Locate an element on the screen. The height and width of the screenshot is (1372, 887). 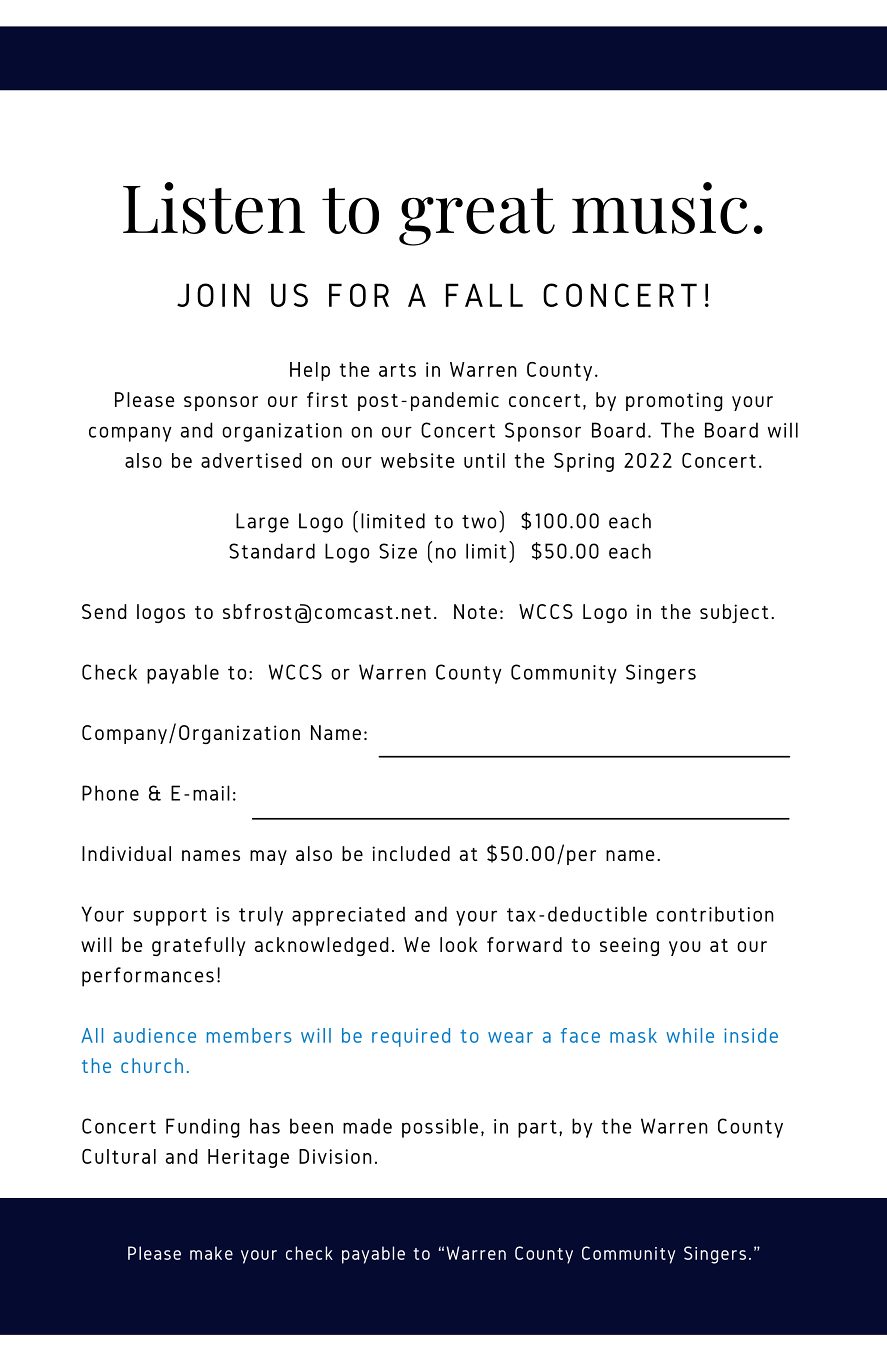
part is located at coordinates (537, 1129).
